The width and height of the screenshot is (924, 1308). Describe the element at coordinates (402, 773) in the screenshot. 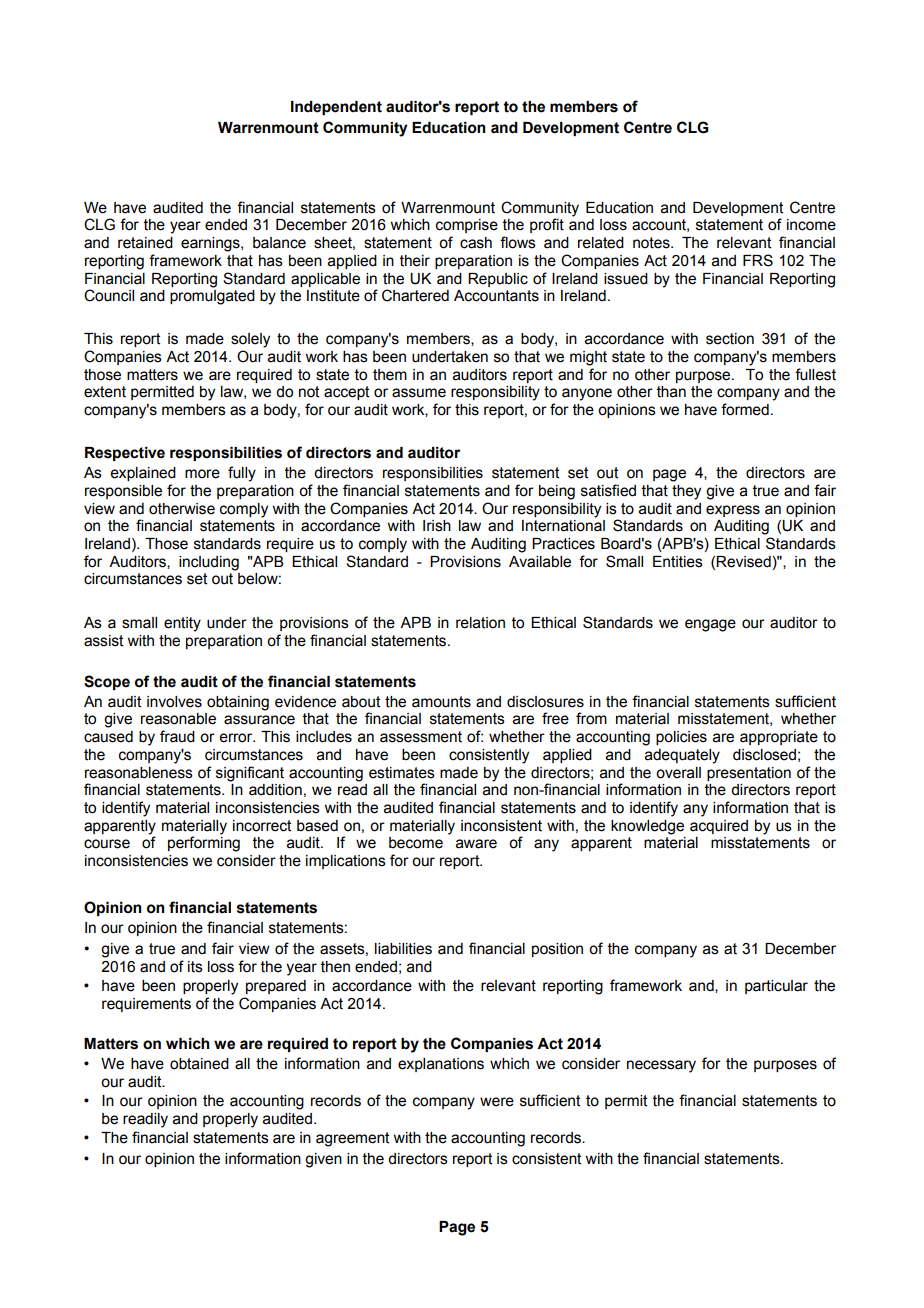

I see `estimates` at that location.
